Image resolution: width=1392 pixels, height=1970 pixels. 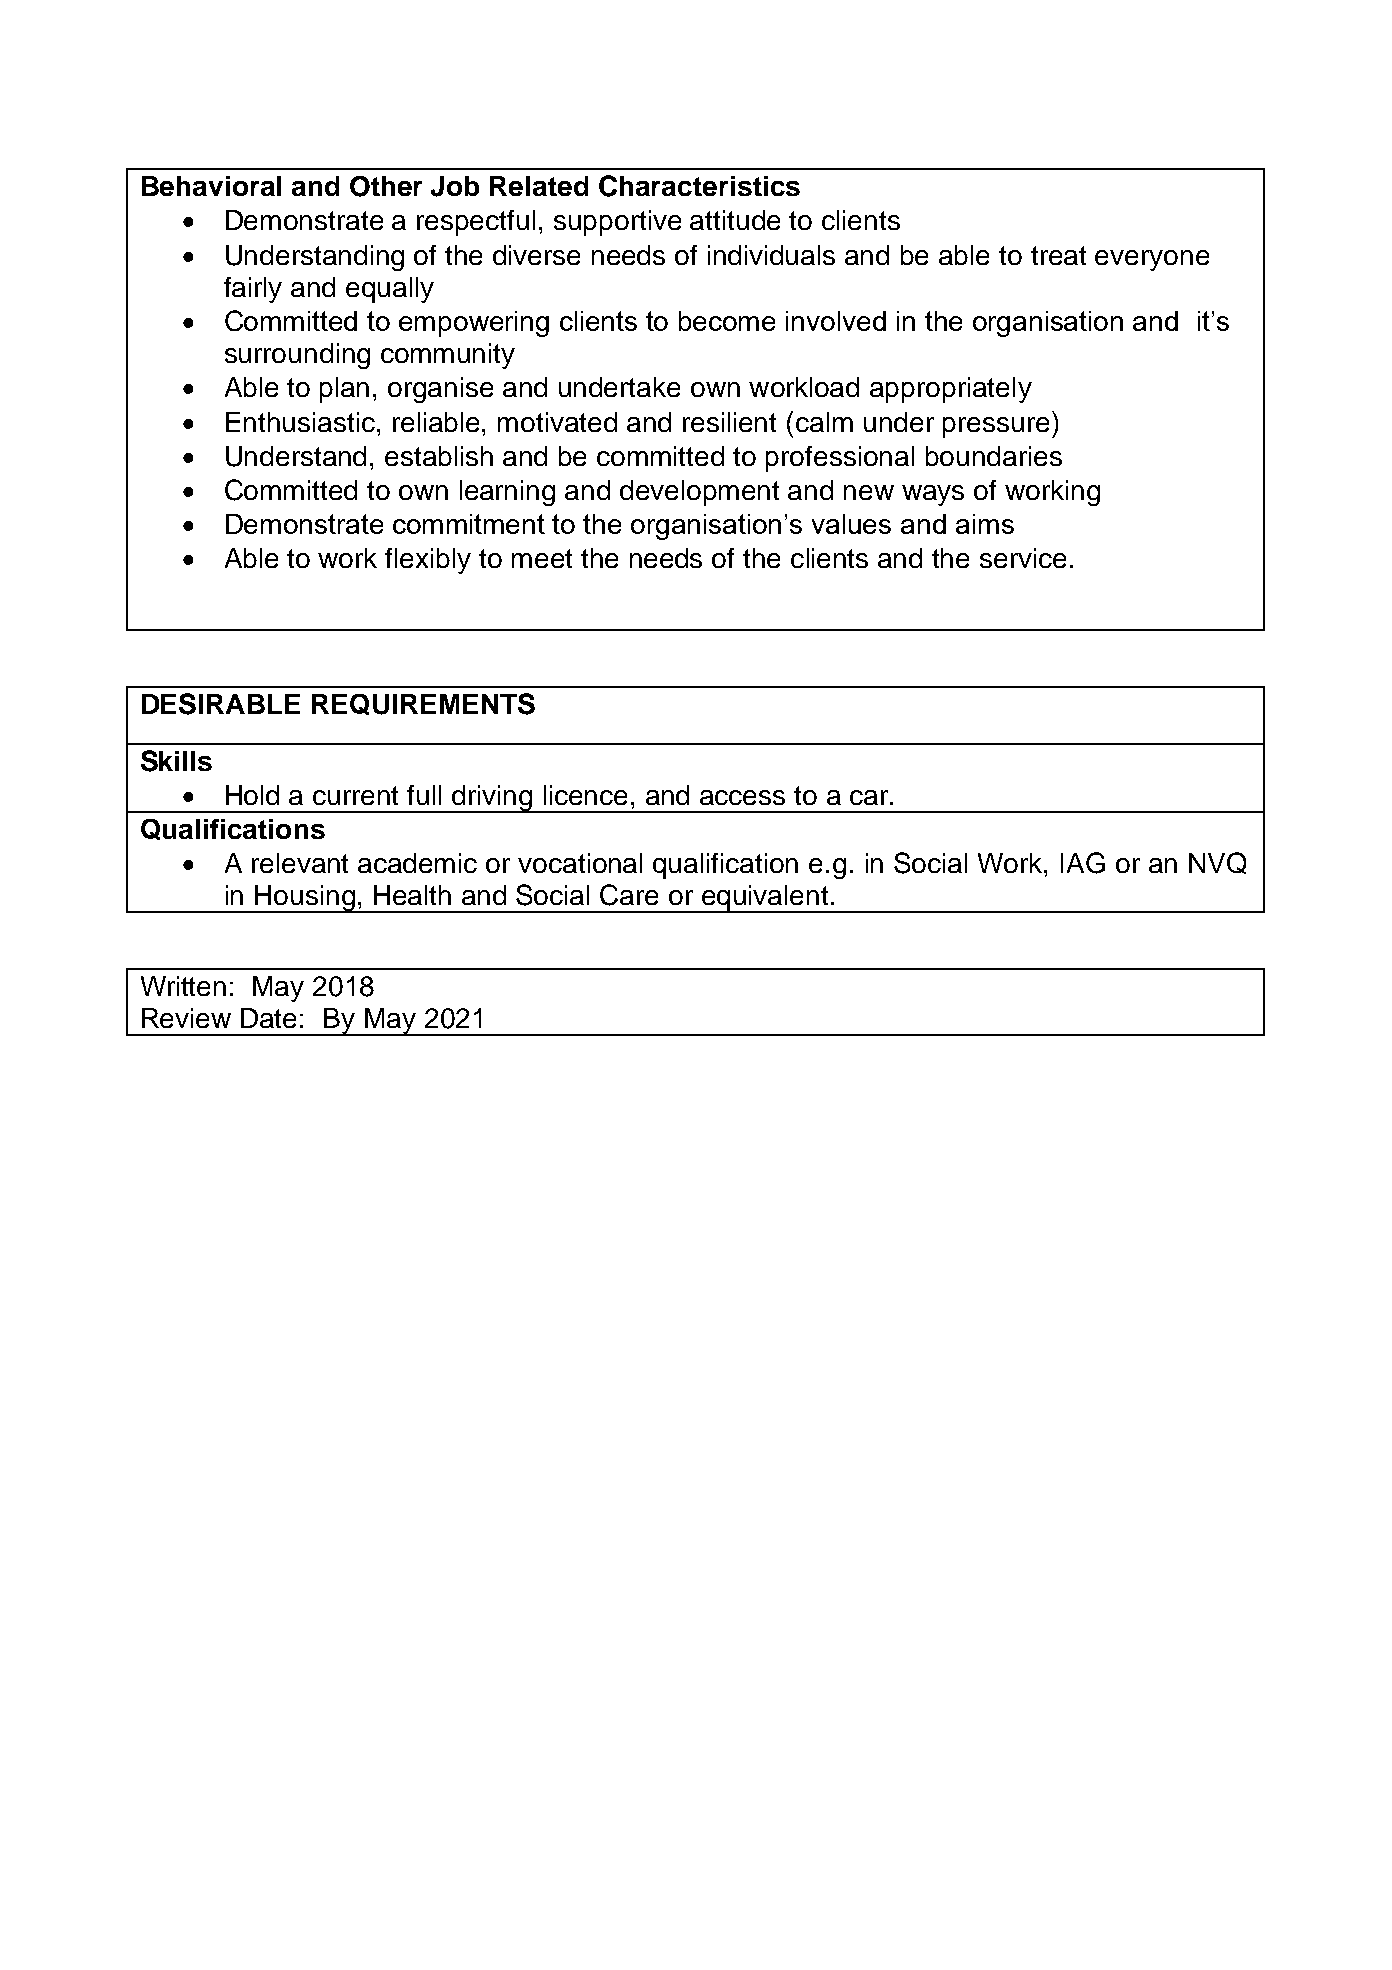 What do you see at coordinates (542, 558) in the page?
I see `meet` at bounding box center [542, 558].
